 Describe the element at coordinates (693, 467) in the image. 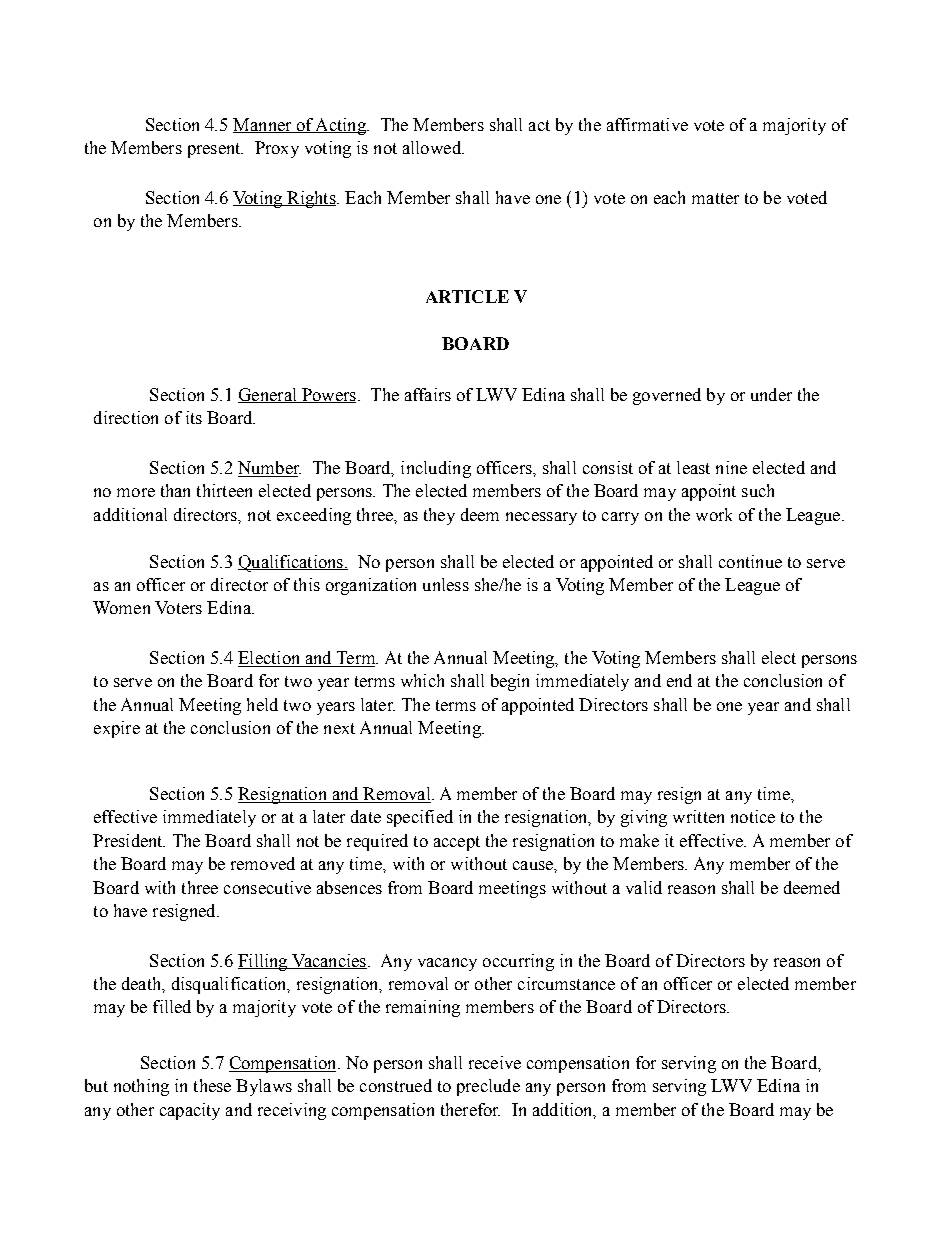

I see `least` at that location.
